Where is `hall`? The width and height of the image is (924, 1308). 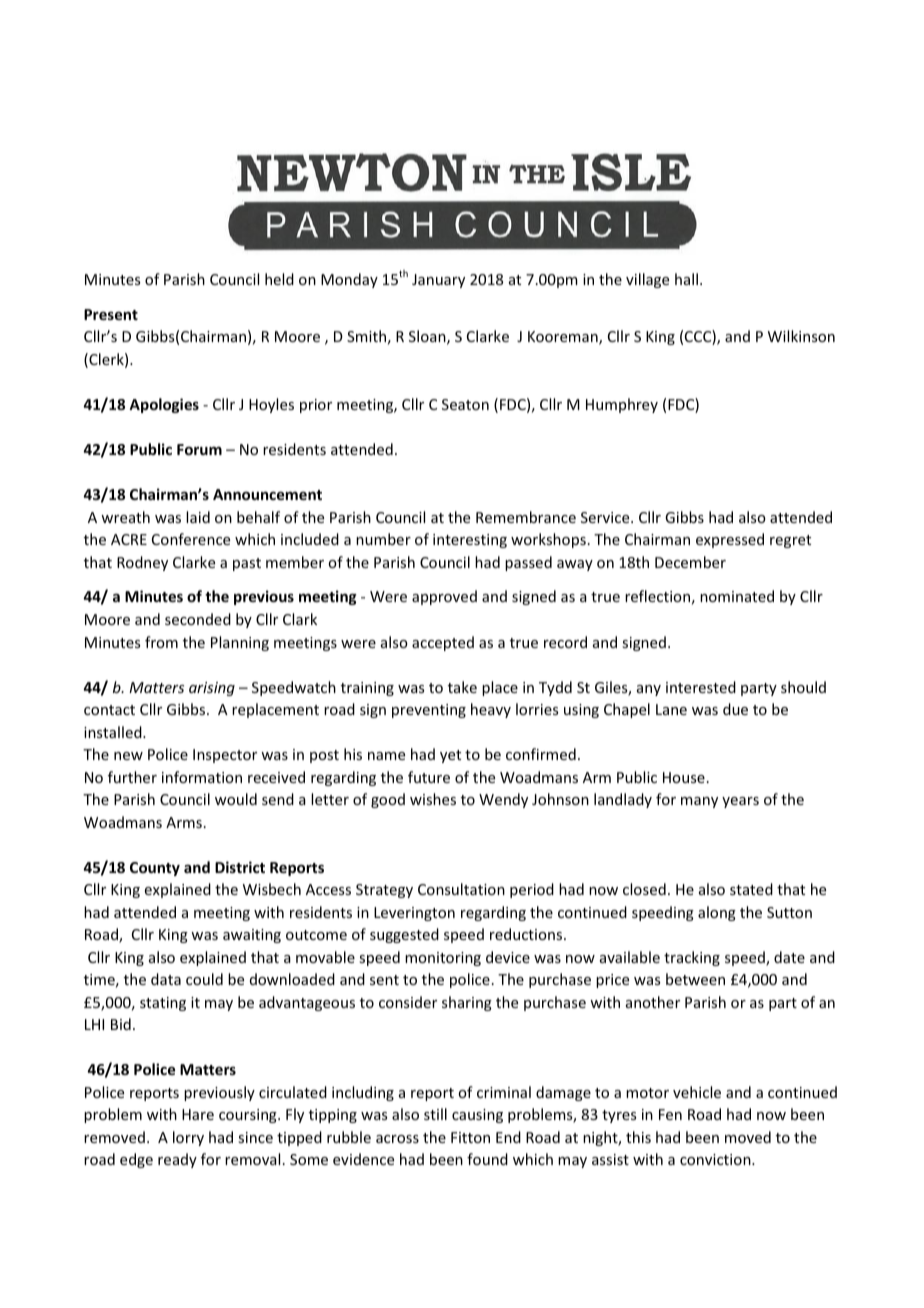 hall is located at coordinates (686, 279).
